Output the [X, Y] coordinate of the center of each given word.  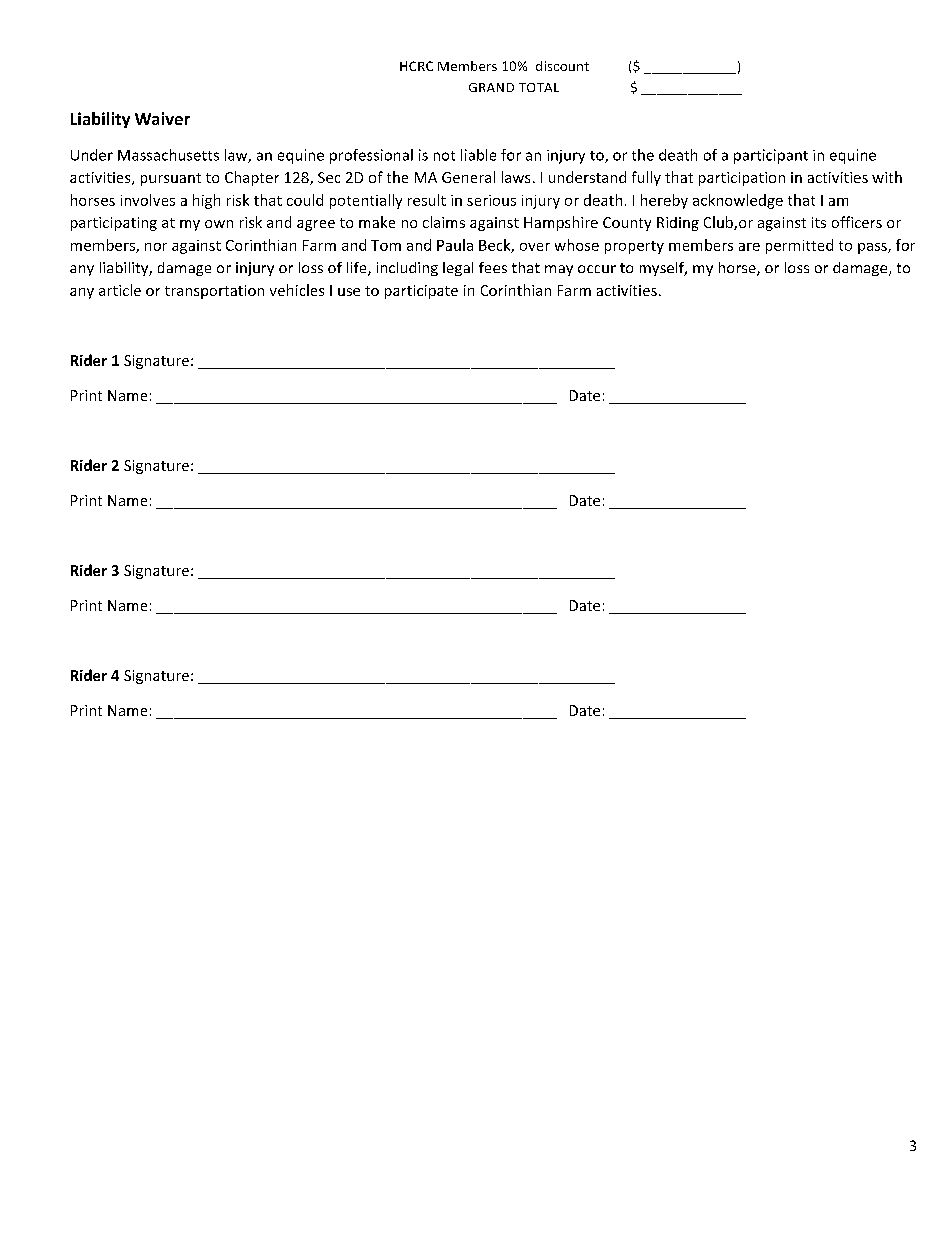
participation [742, 179]
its [819, 222]
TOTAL [539, 87]
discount [562, 66]
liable [478, 155]
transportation [214, 292]
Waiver [162, 118]
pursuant [171, 179]
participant [771, 156]
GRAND [491, 87]
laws [516, 177]
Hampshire [561, 223]
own [219, 224]
